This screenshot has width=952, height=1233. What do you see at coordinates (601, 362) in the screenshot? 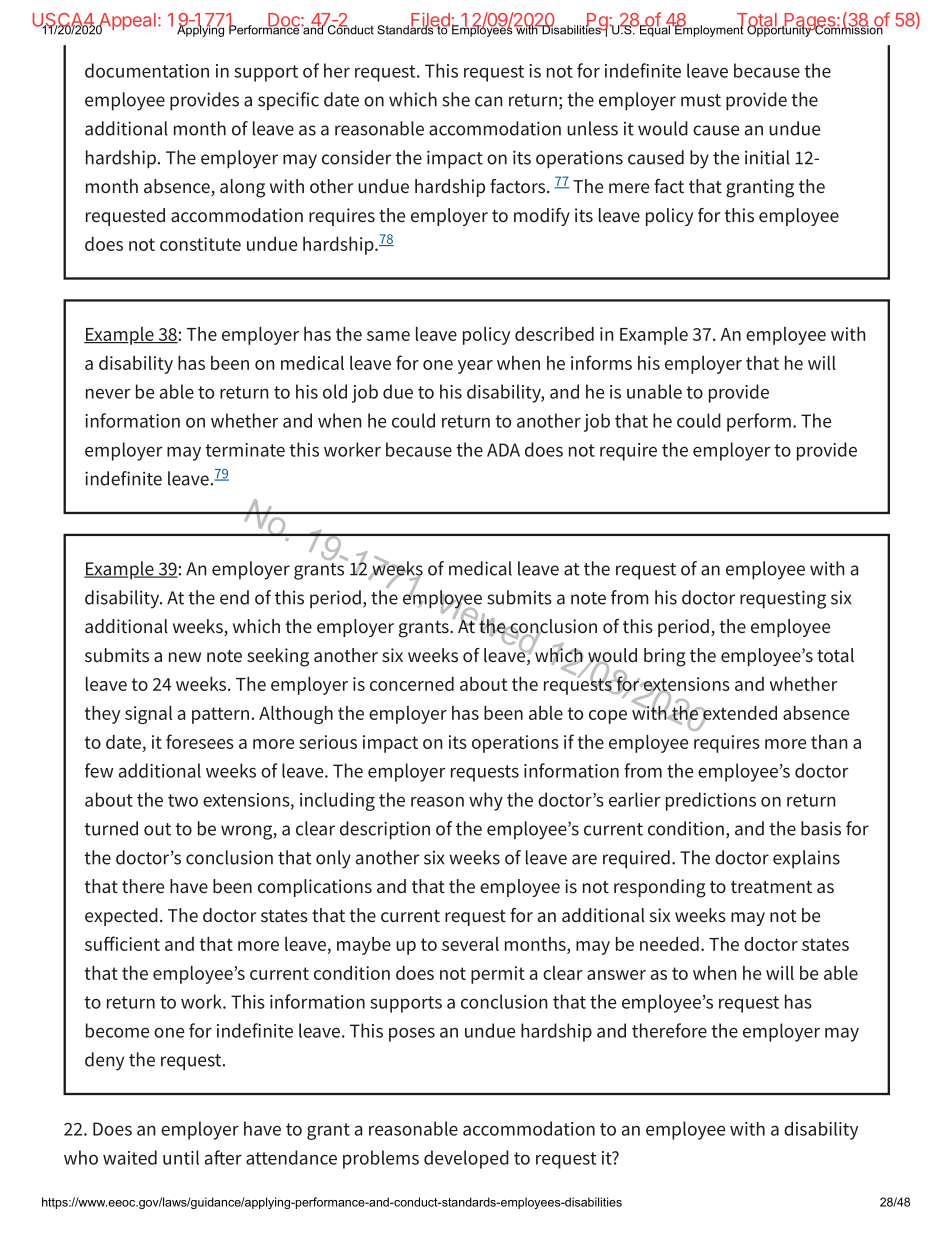
I see `informs` at bounding box center [601, 362].
